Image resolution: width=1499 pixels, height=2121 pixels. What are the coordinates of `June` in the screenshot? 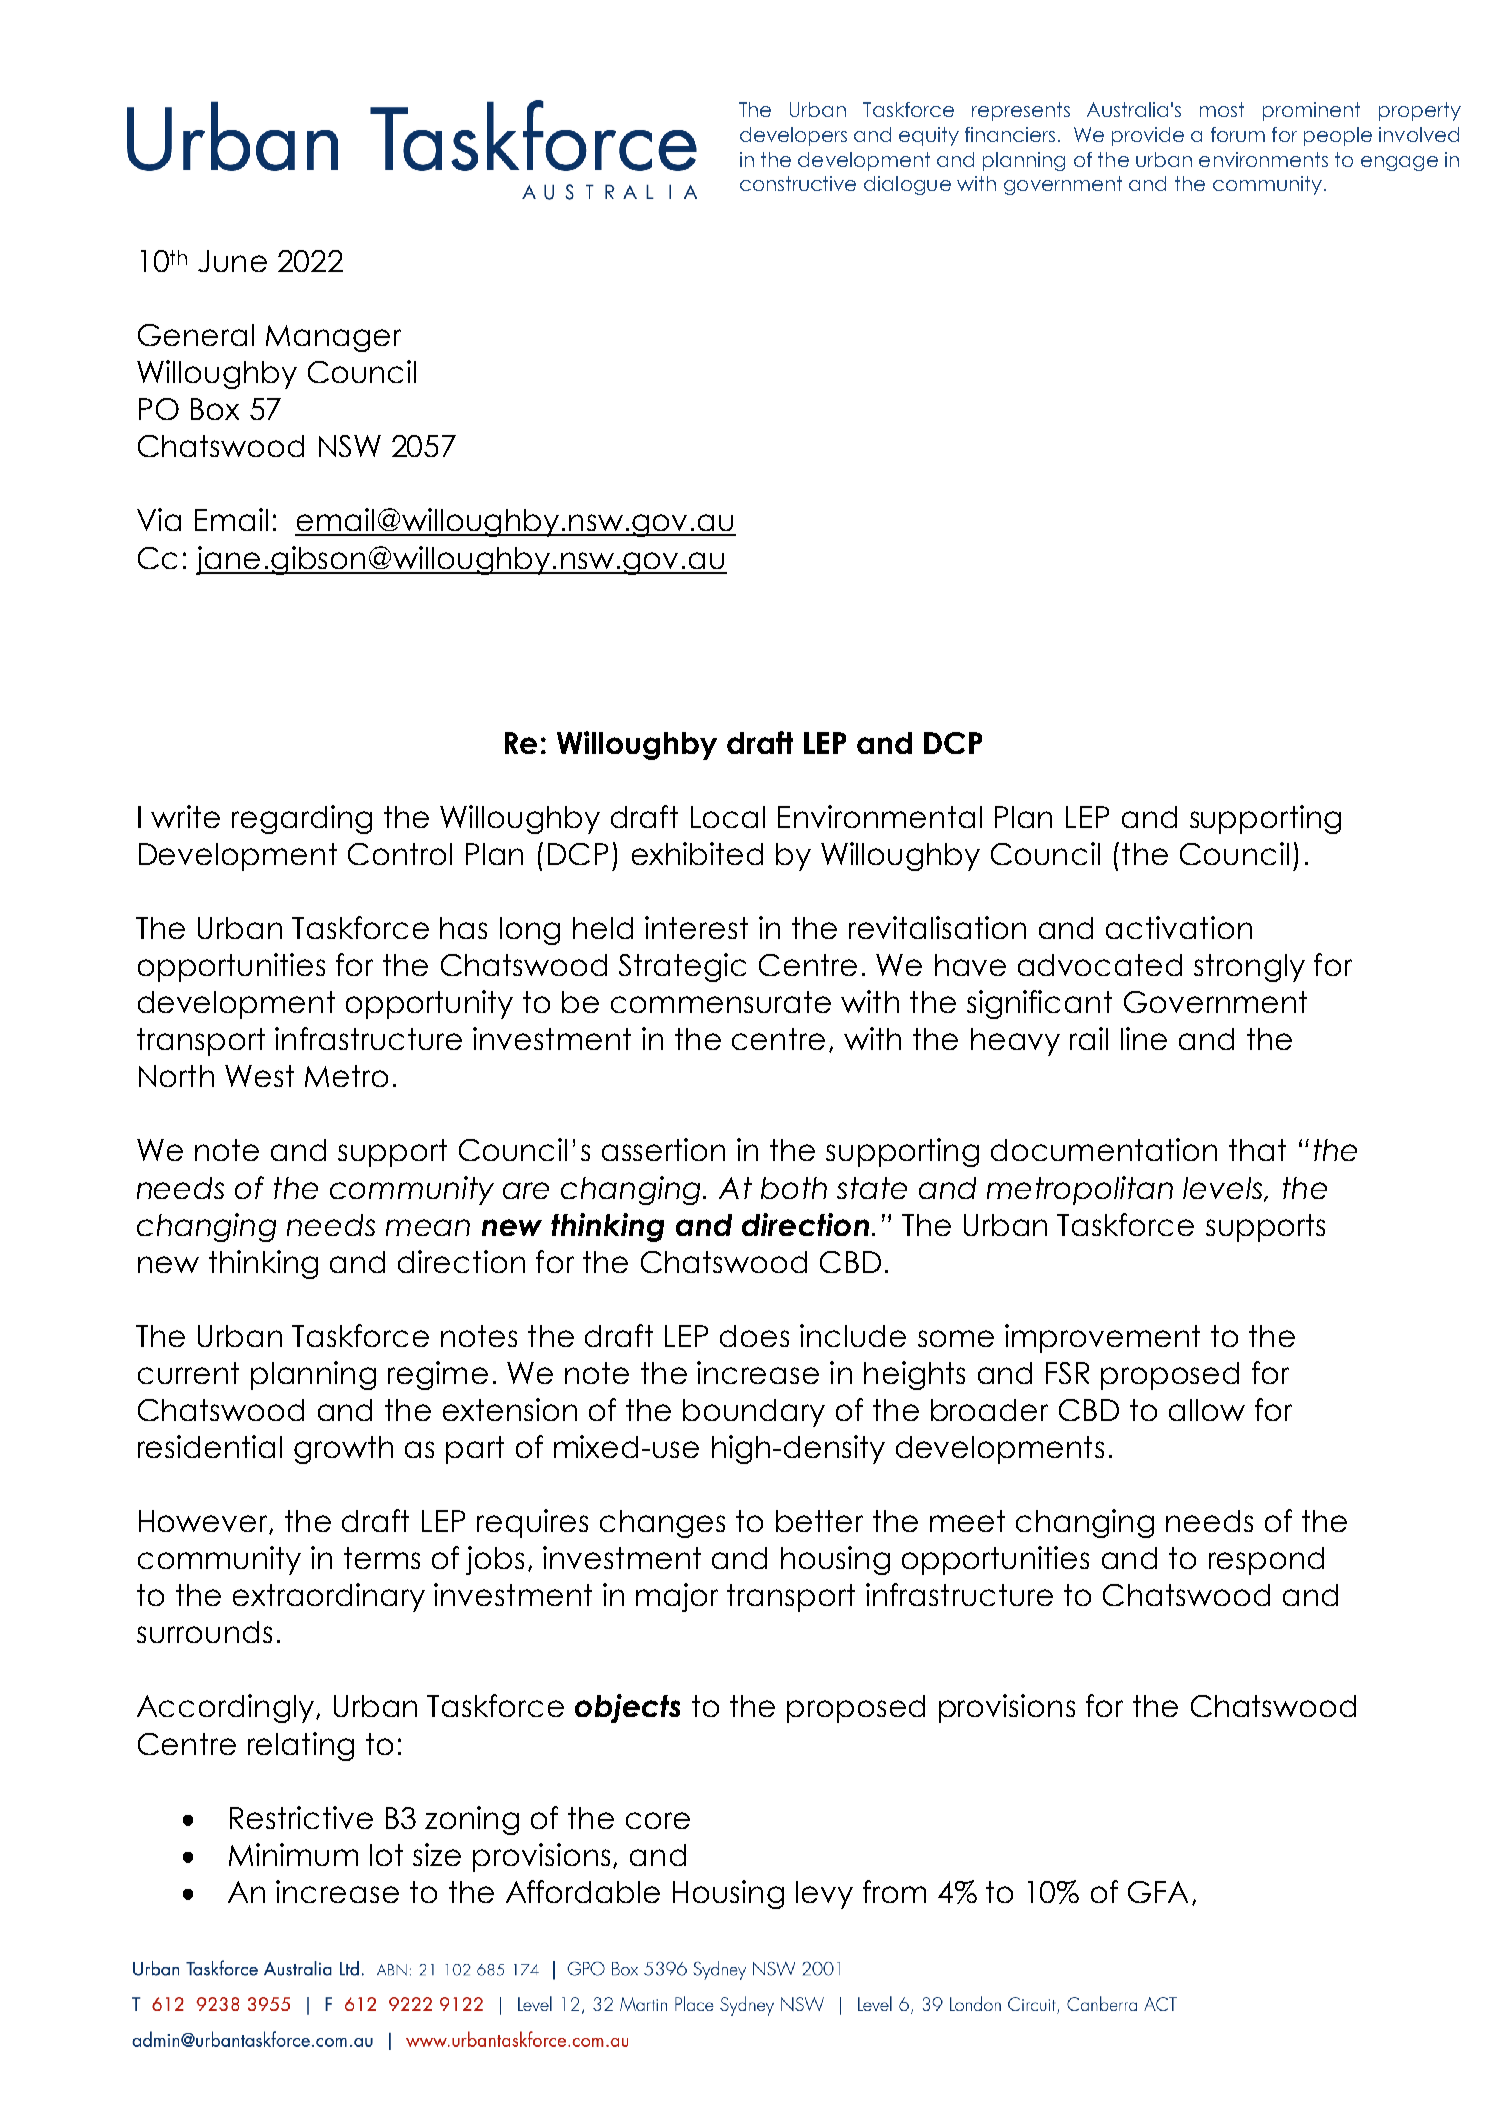 It's located at (232, 261).
